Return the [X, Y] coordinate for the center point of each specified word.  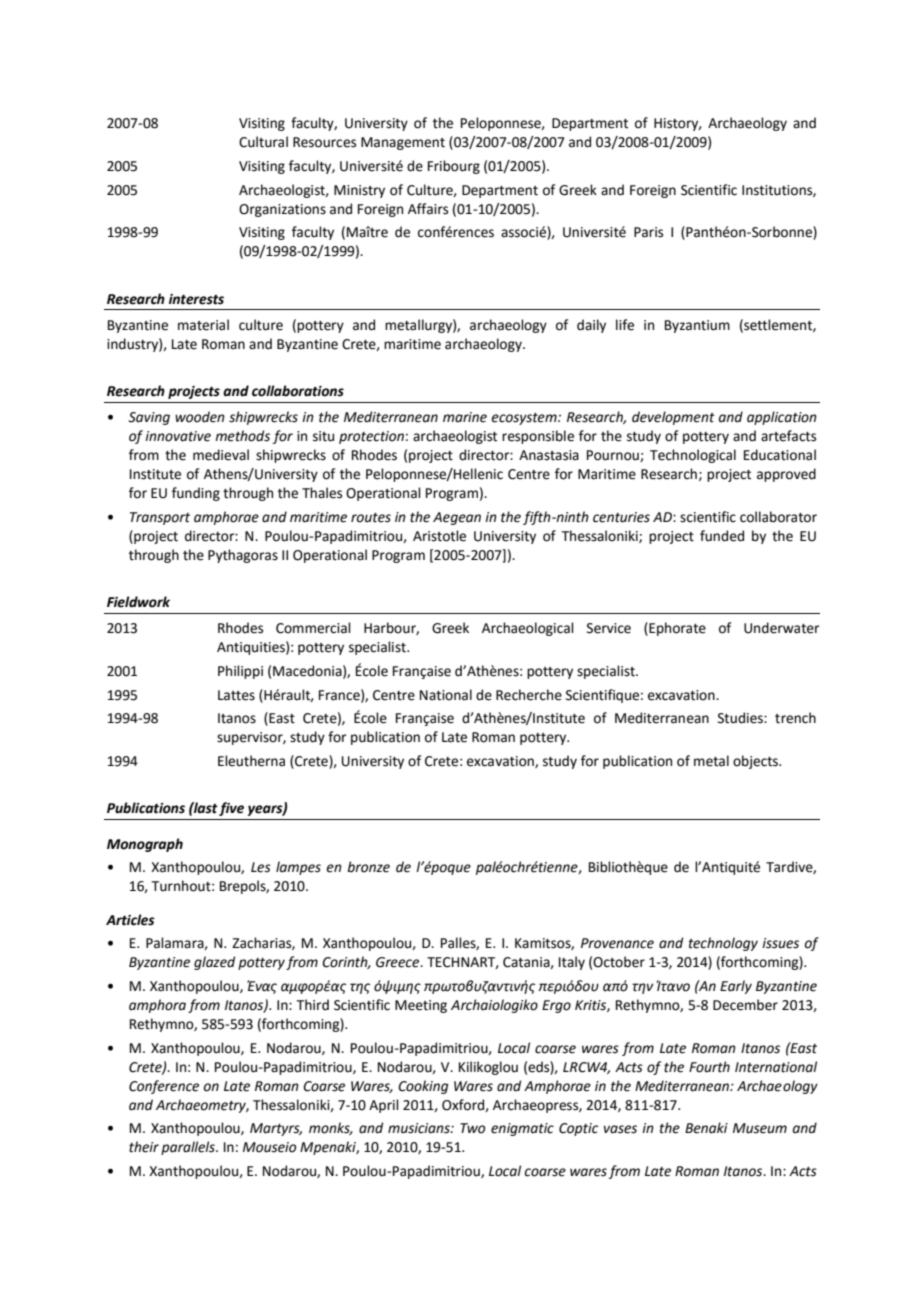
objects [757, 762]
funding [196, 494]
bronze [368, 867]
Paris [648, 232]
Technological [693, 456]
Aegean [457, 518]
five [231, 809]
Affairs [428, 209]
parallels [189, 1148]
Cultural [263, 142]
